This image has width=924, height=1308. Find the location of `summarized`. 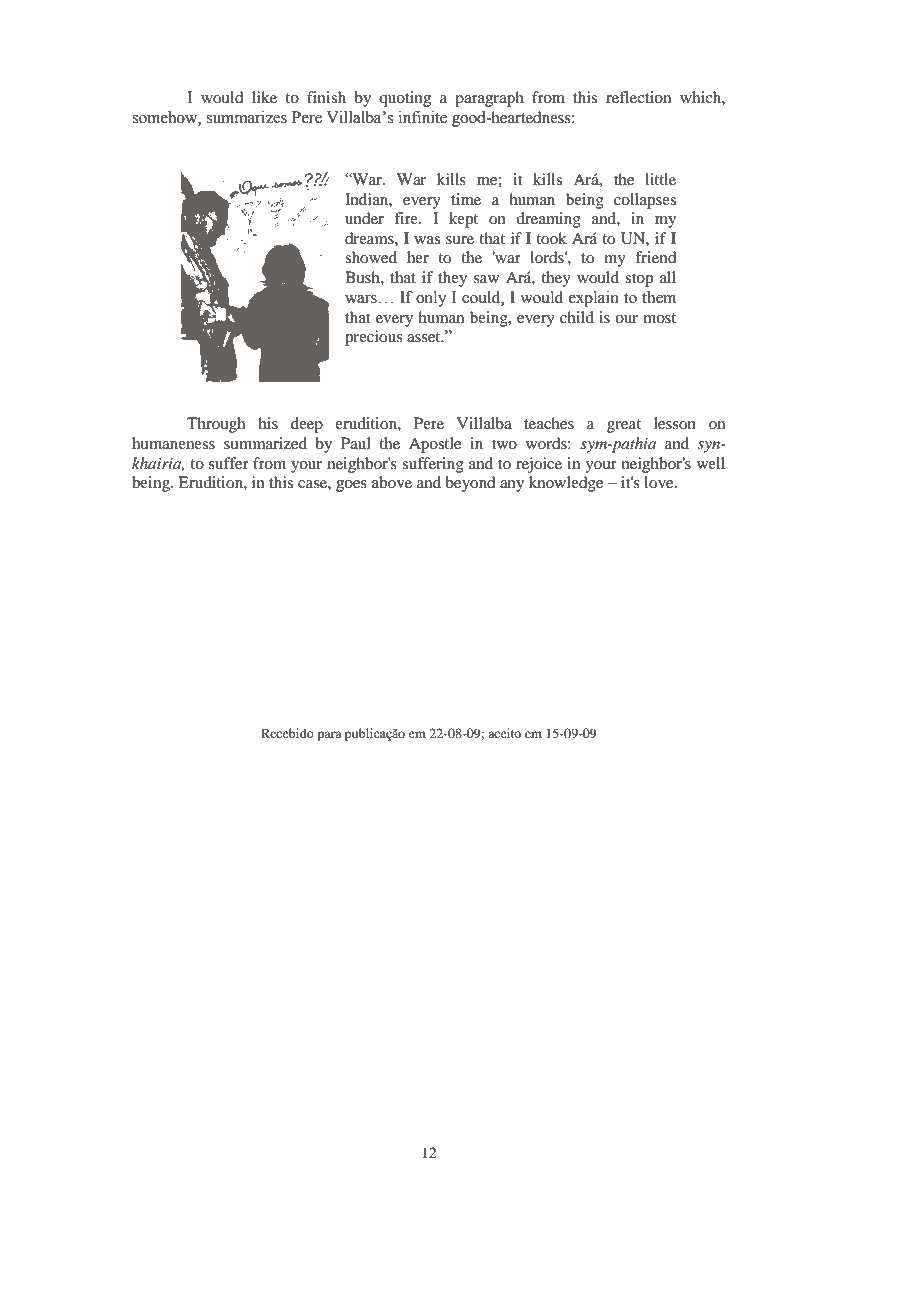

summarized is located at coordinates (265, 443).
